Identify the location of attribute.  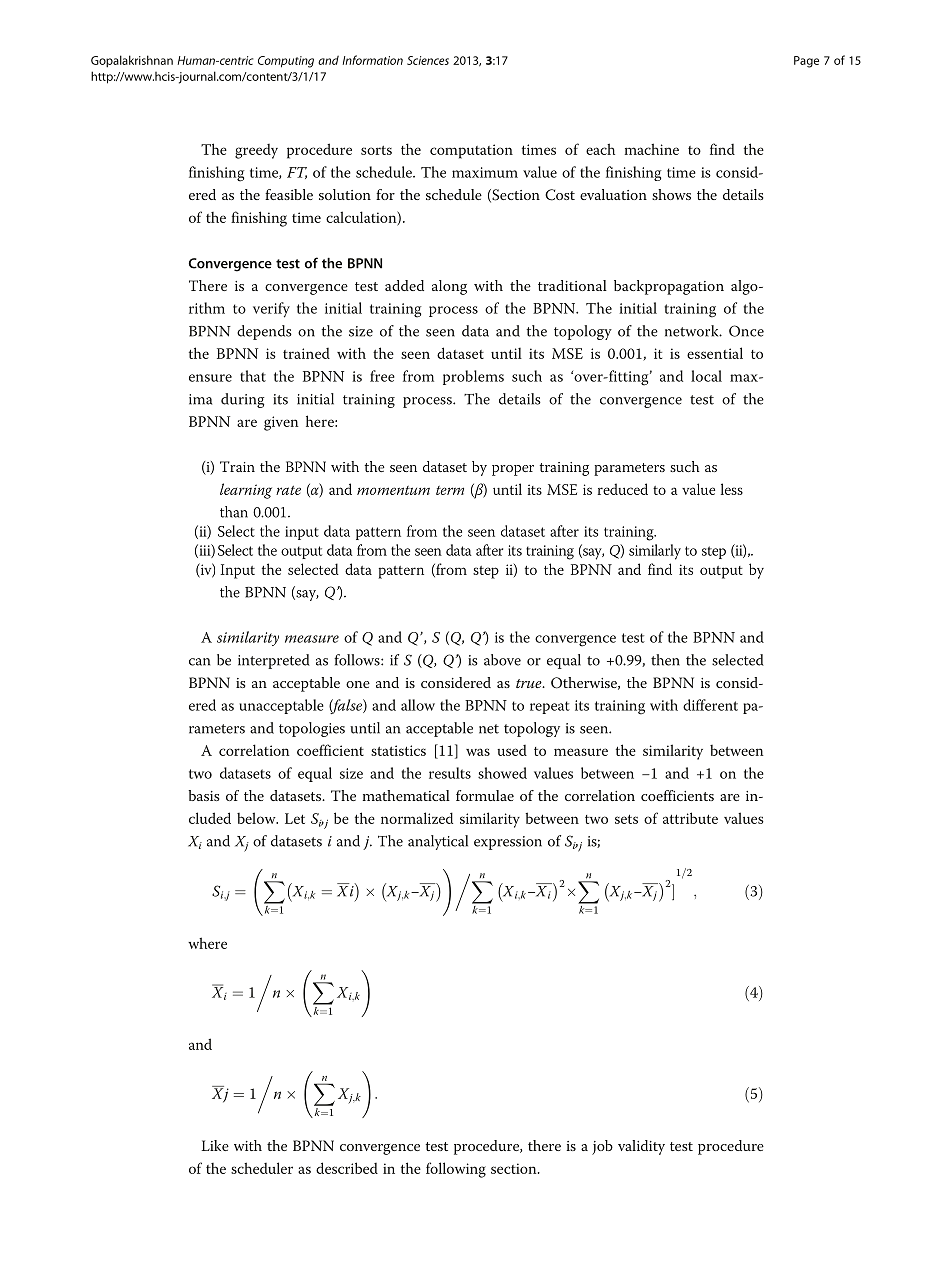
(690, 818).
